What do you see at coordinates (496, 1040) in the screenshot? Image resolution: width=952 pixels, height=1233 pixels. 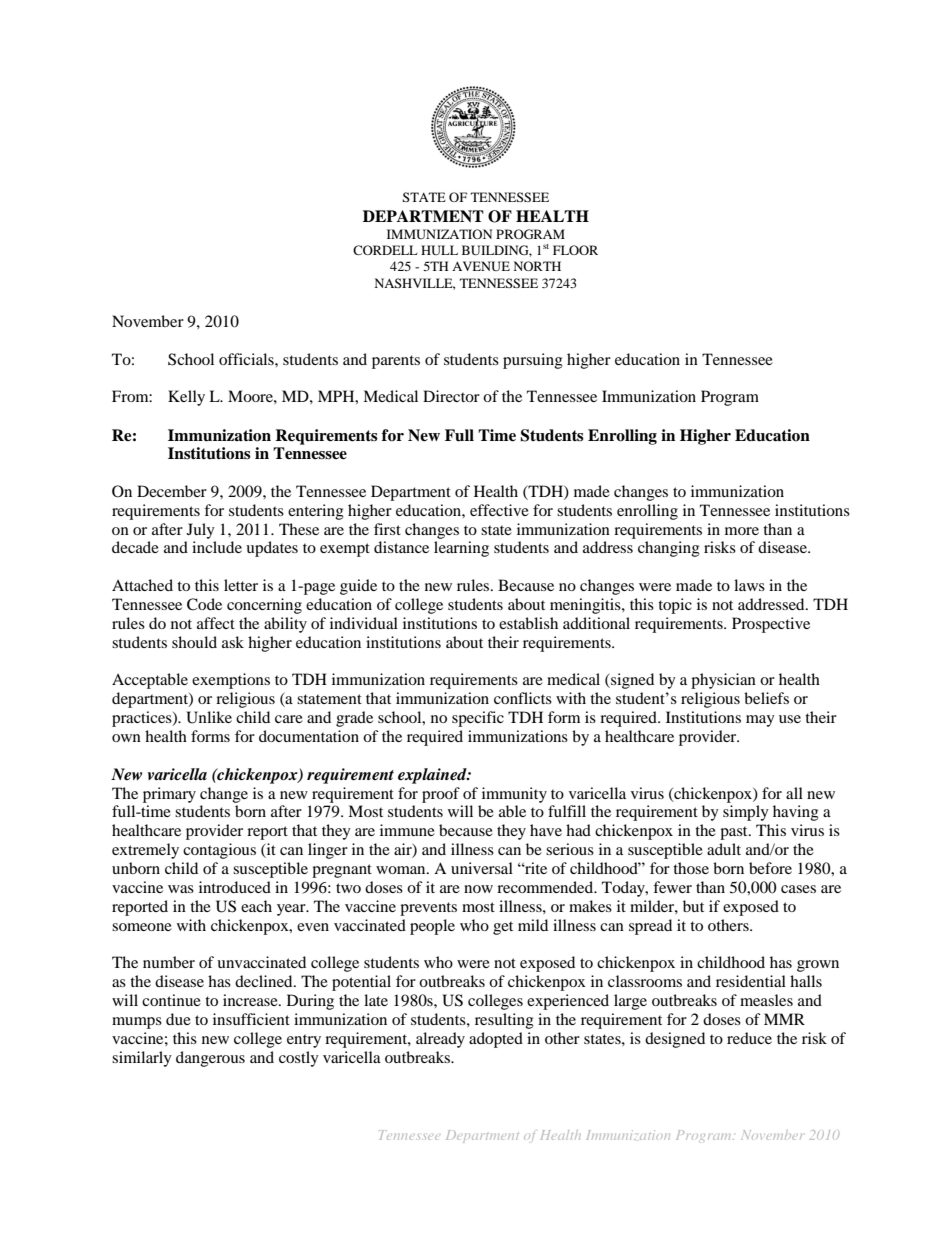 I see `adopted` at bounding box center [496, 1040].
